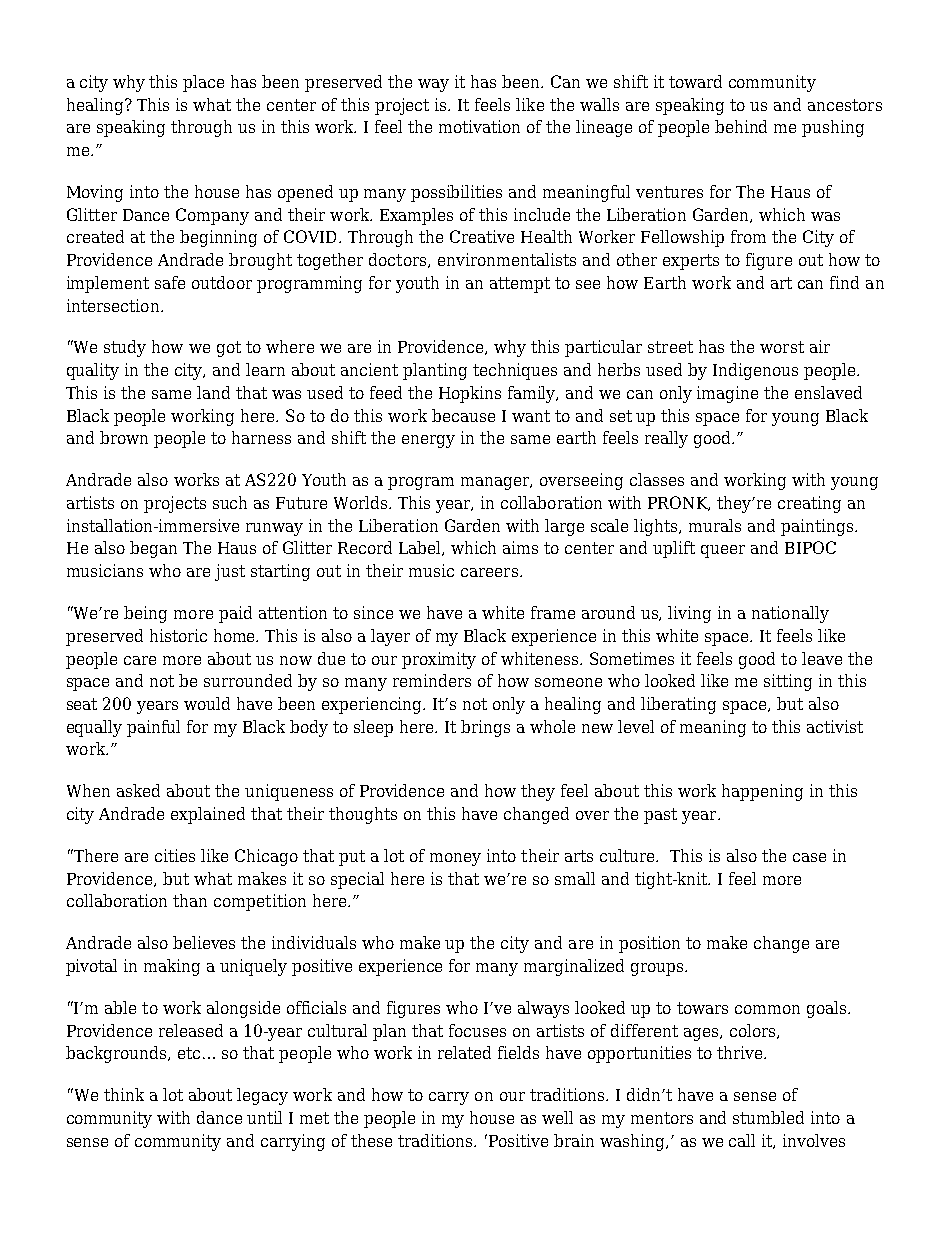  I want to click on related, so click(464, 1052).
